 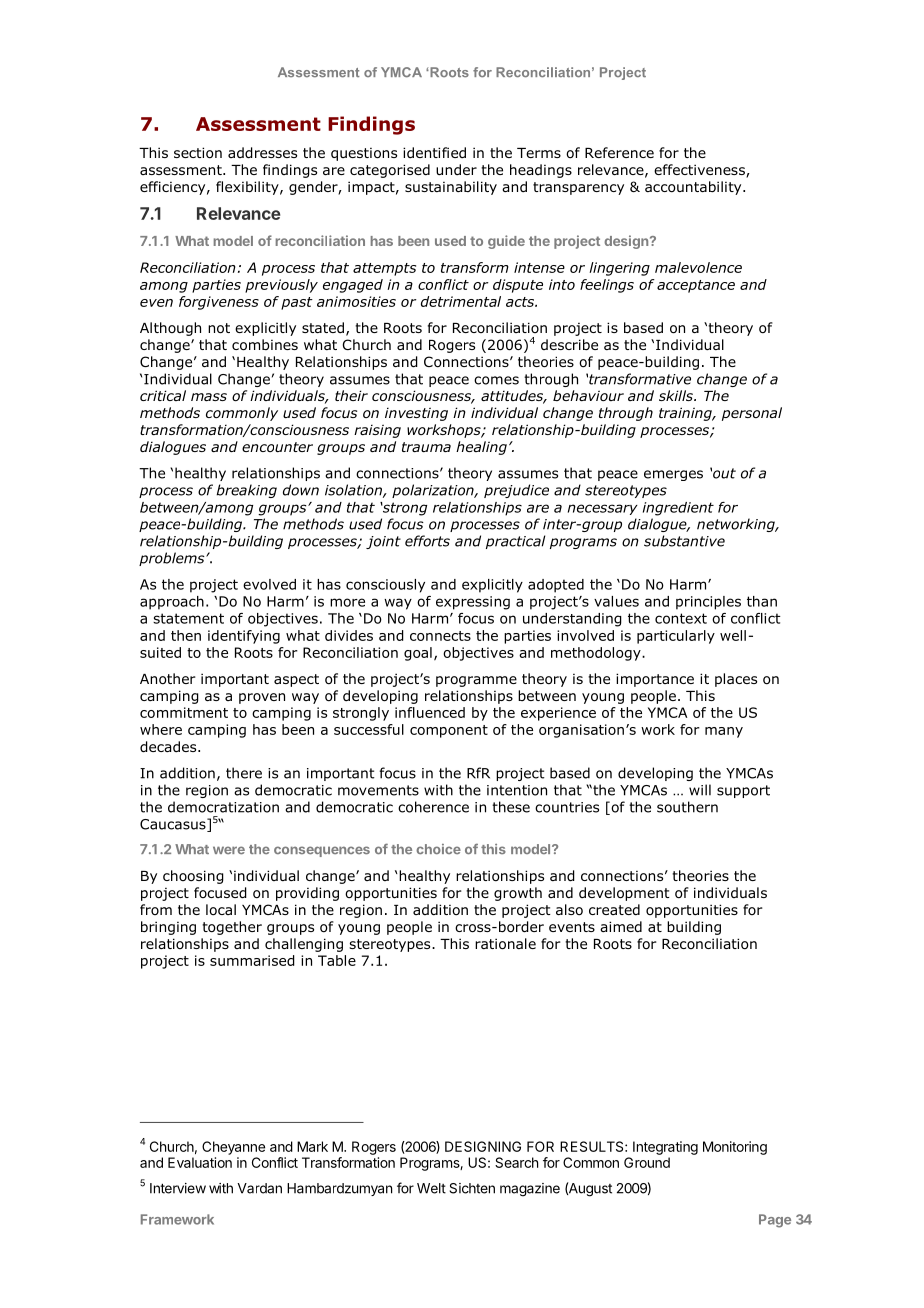 What do you see at coordinates (677, 395) in the document?
I see `skills` at bounding box center [677, 395].
